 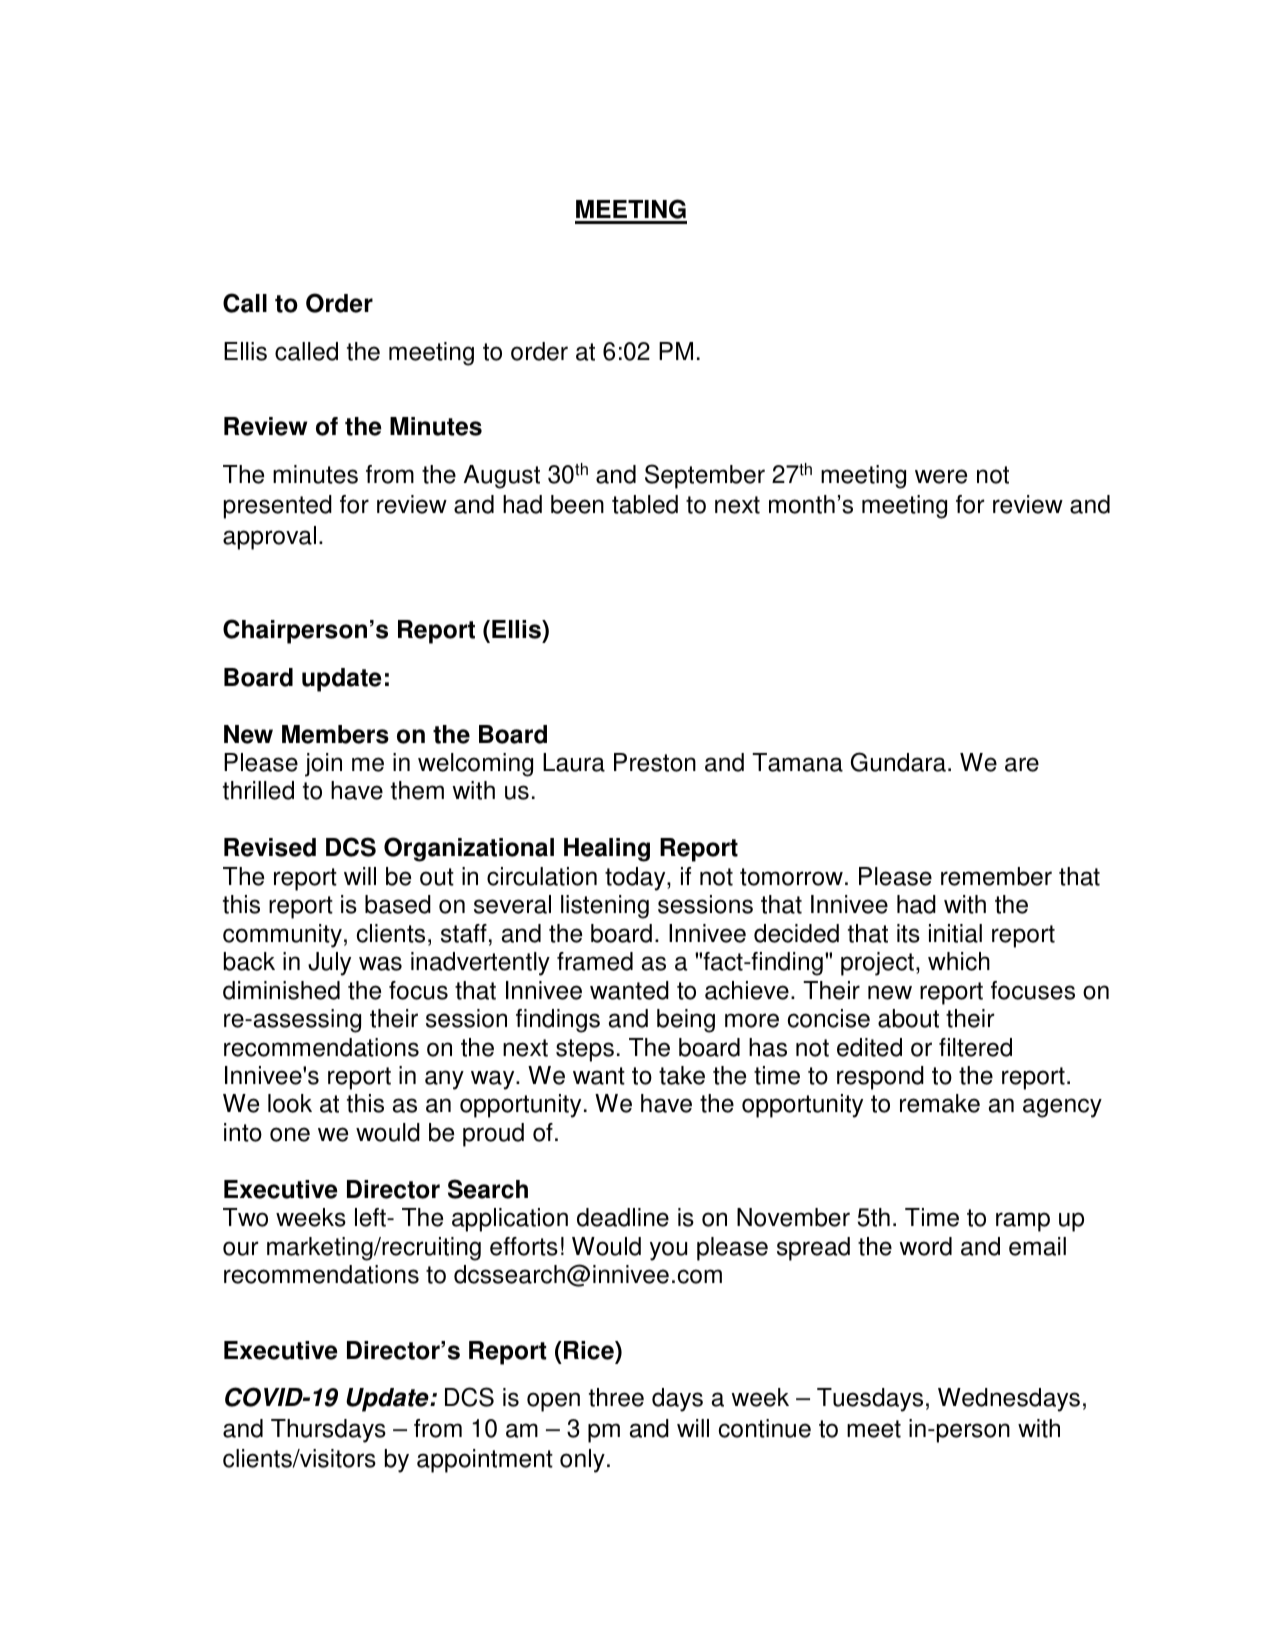 What do you see at coordinates (616, 1397) in the document?
I see `three` at bounding box center [616, 1397].
